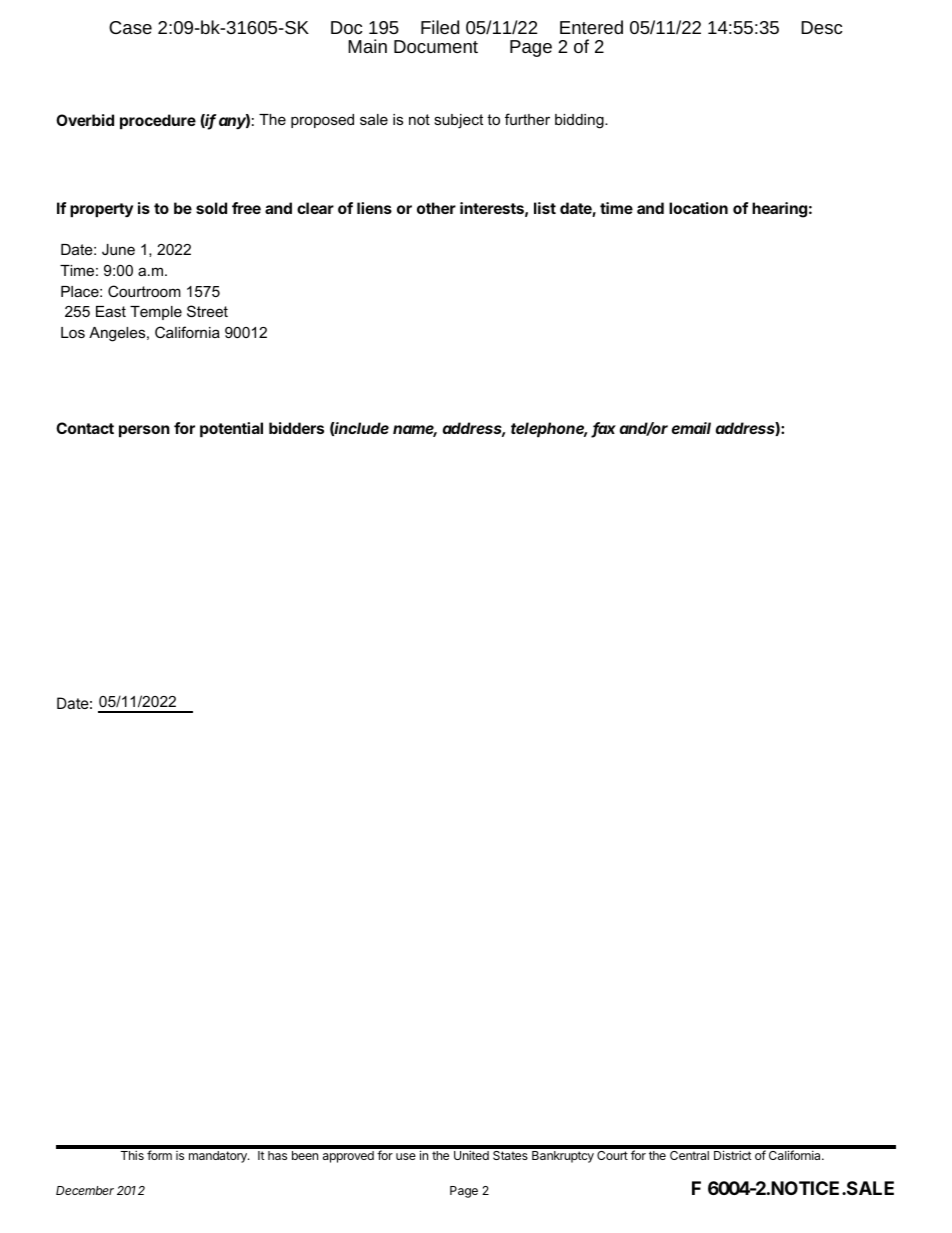 This screenshot has height=1233, width=952. What do you see at coordinates (231, 429) in the screenshot?
I see `potential` at bounding box center [231, 429].
